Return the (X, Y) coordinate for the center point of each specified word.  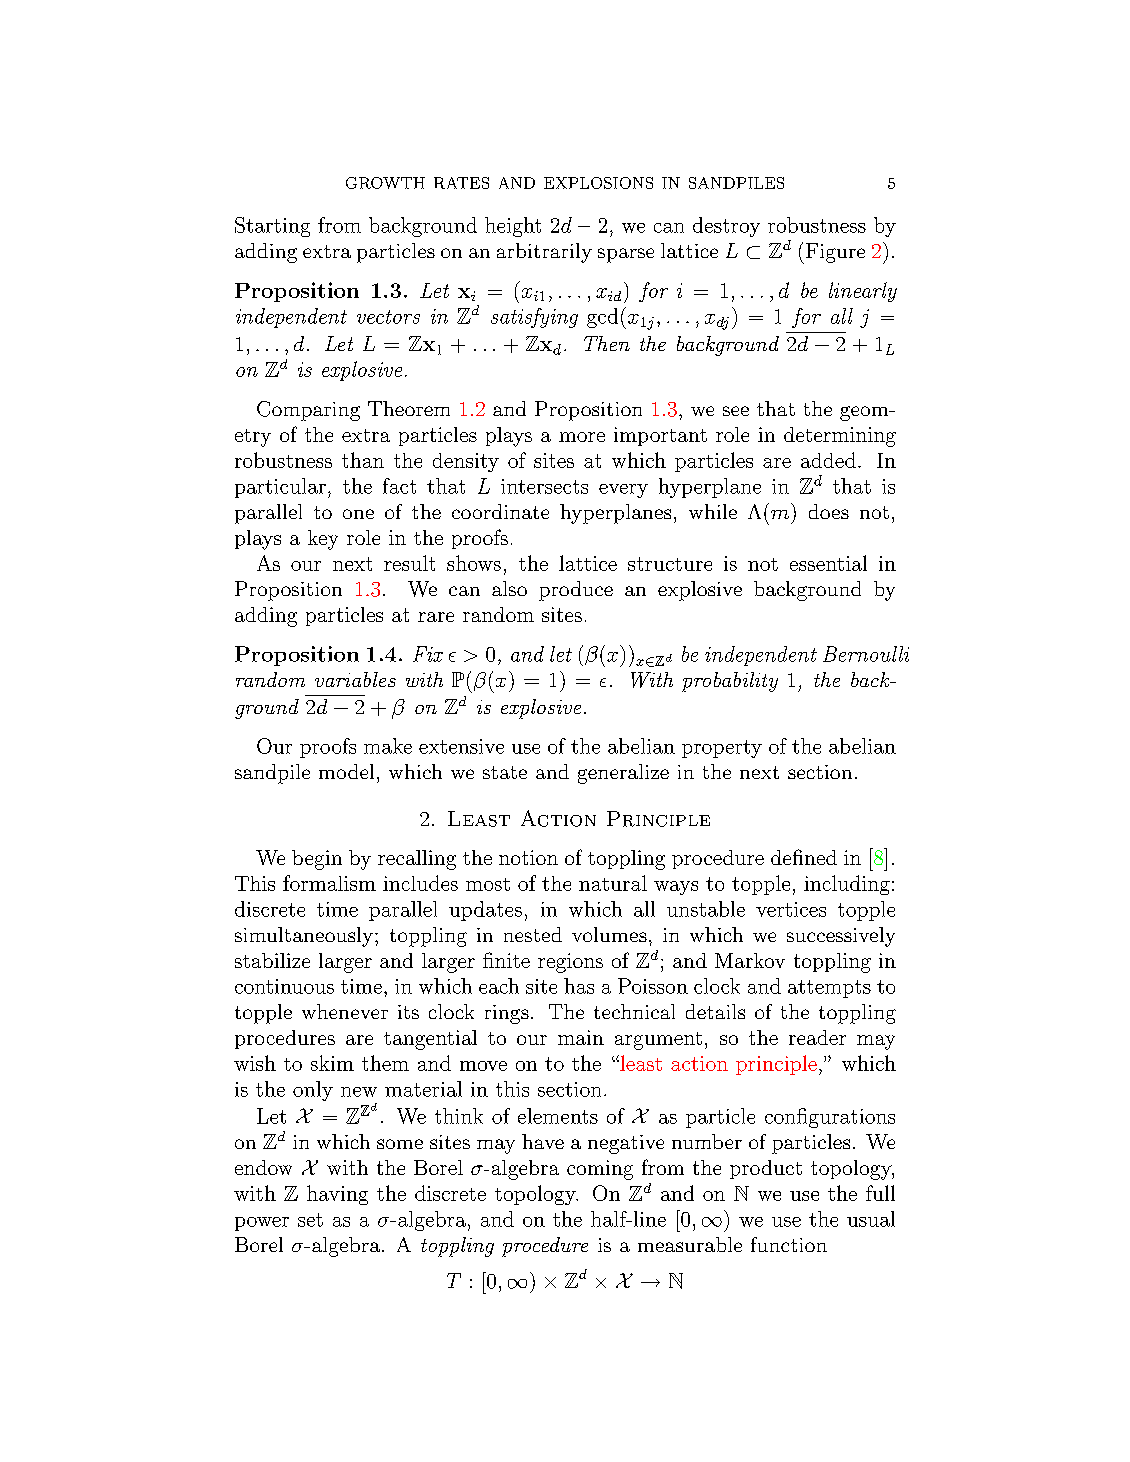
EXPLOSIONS (598, 183)
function (789, 1244)
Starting (272, 227)
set (310, 1220)
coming (600, 1170)
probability (730, 682)
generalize (623, 774)
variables (355, 679)
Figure (834, 253)
